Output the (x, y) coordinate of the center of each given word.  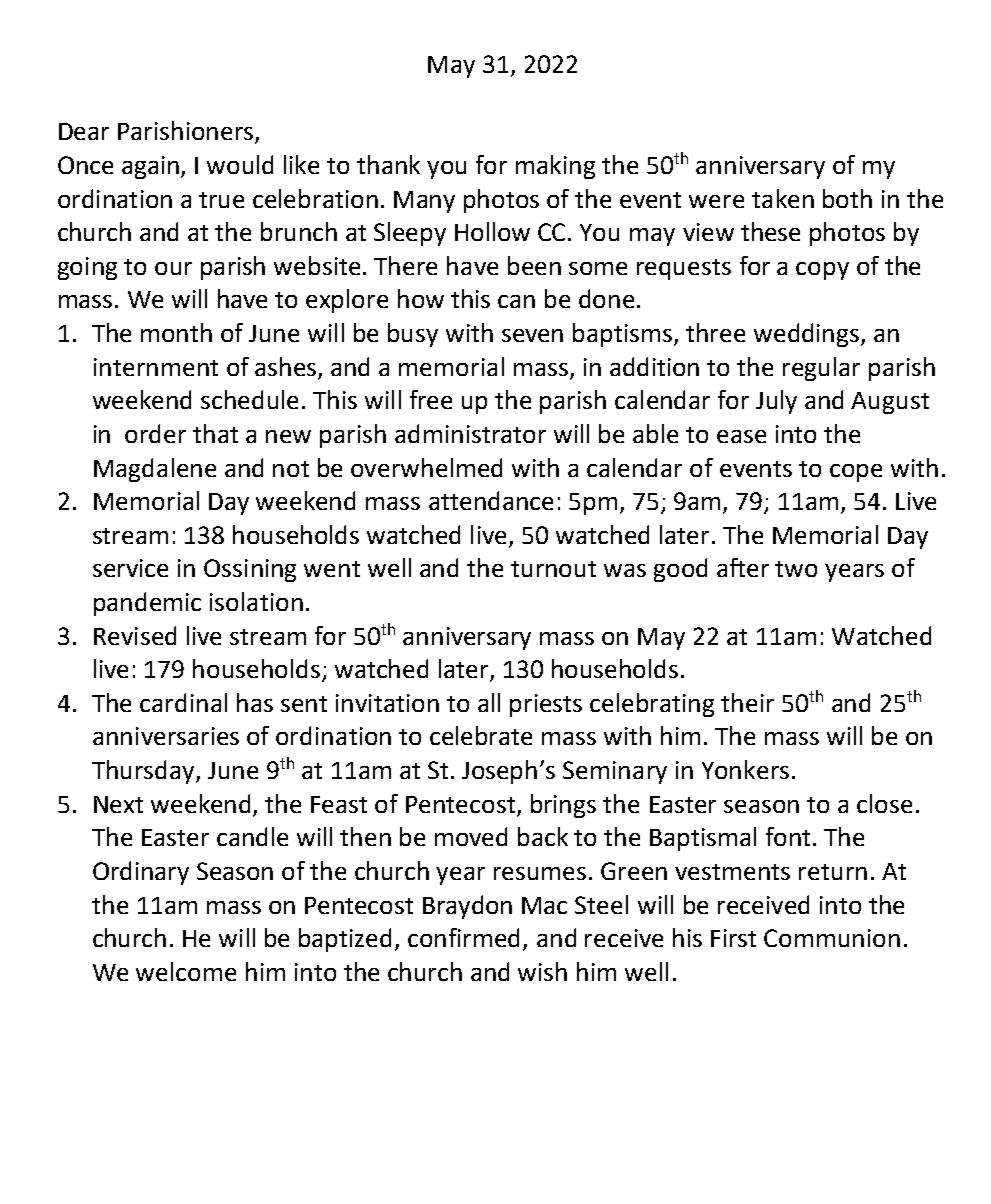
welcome (186, 971)
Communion (832, 938)
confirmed (463, 937)
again (152, 167)
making (555, 167)
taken (783, 198)
